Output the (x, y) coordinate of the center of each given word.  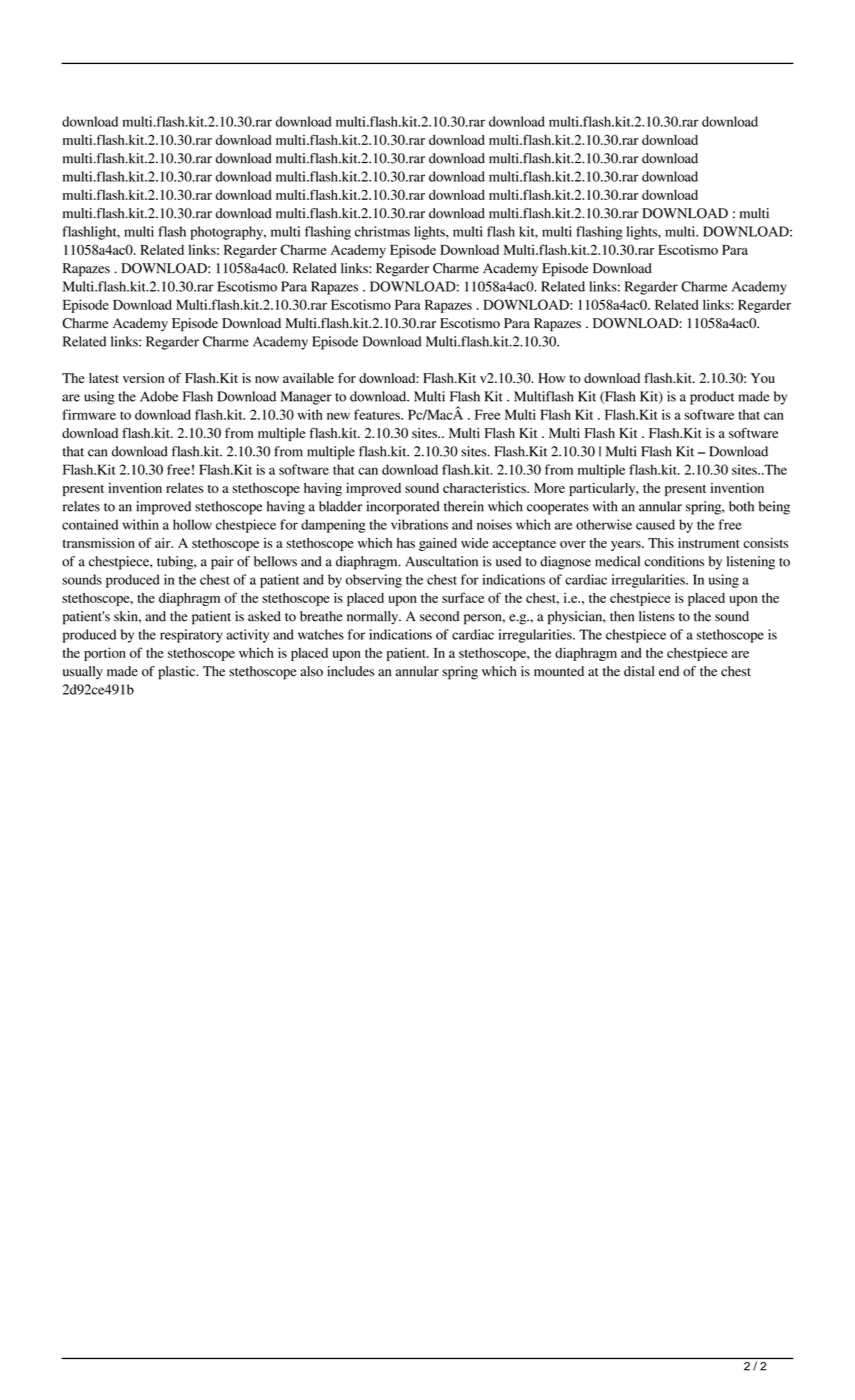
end (669, 671)
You (763, 378)
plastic (178, 673)
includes (350, 671)
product (712, 398)
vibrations (419, 524)
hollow (192, 524)
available (308, 378)
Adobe (159, 396)
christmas (382, 231)
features (378, 414)
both (741, 506)
